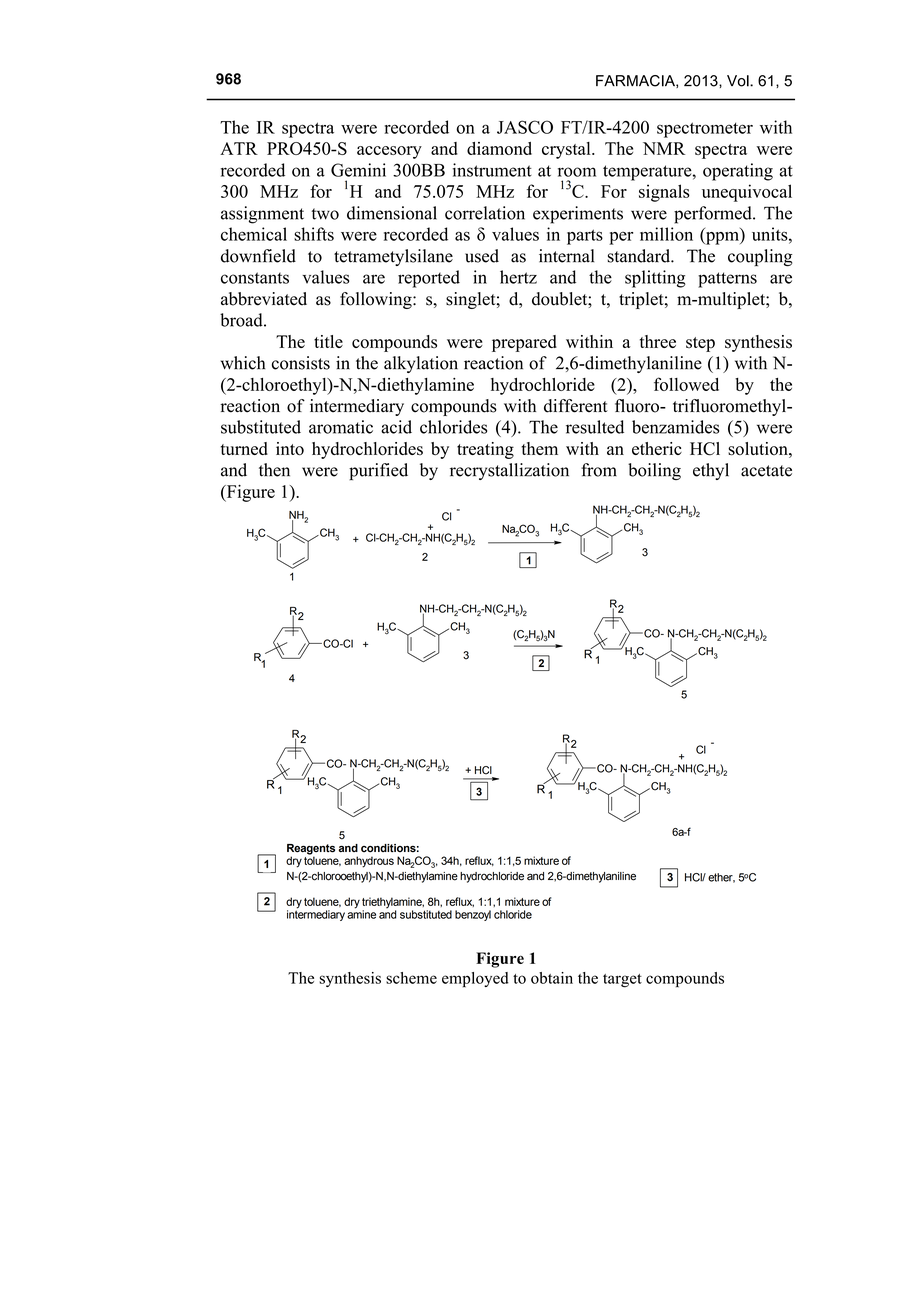 The image size is (924, 1308). What do you see at coordinates (311, 850) in the document?
I see `Reagents` at bounding box center [311, 850].
